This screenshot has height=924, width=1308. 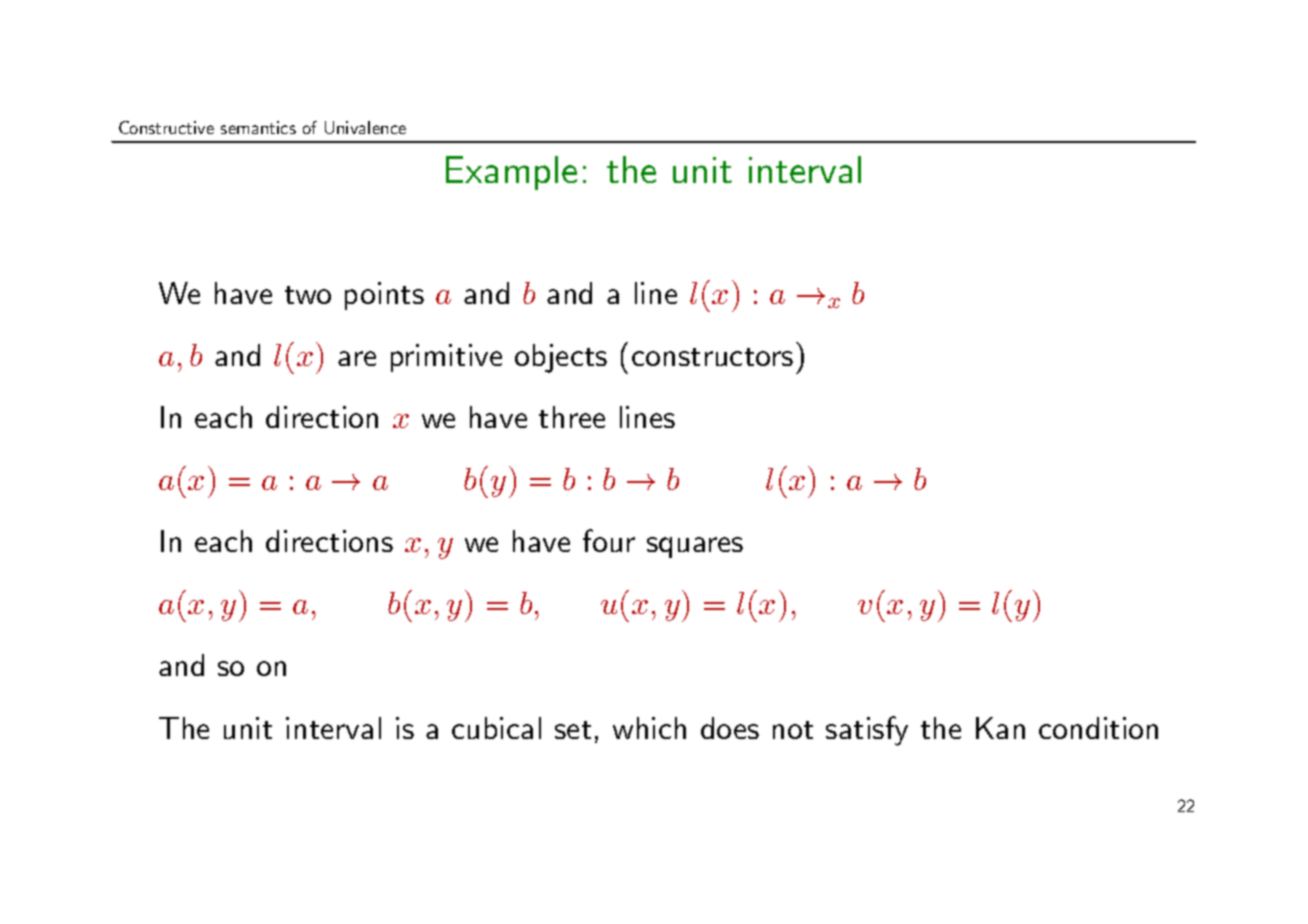 What do you see at coordinates (1000, 728) in the screenshot?
I see `Kan` at bounding box center [1000, 728].
